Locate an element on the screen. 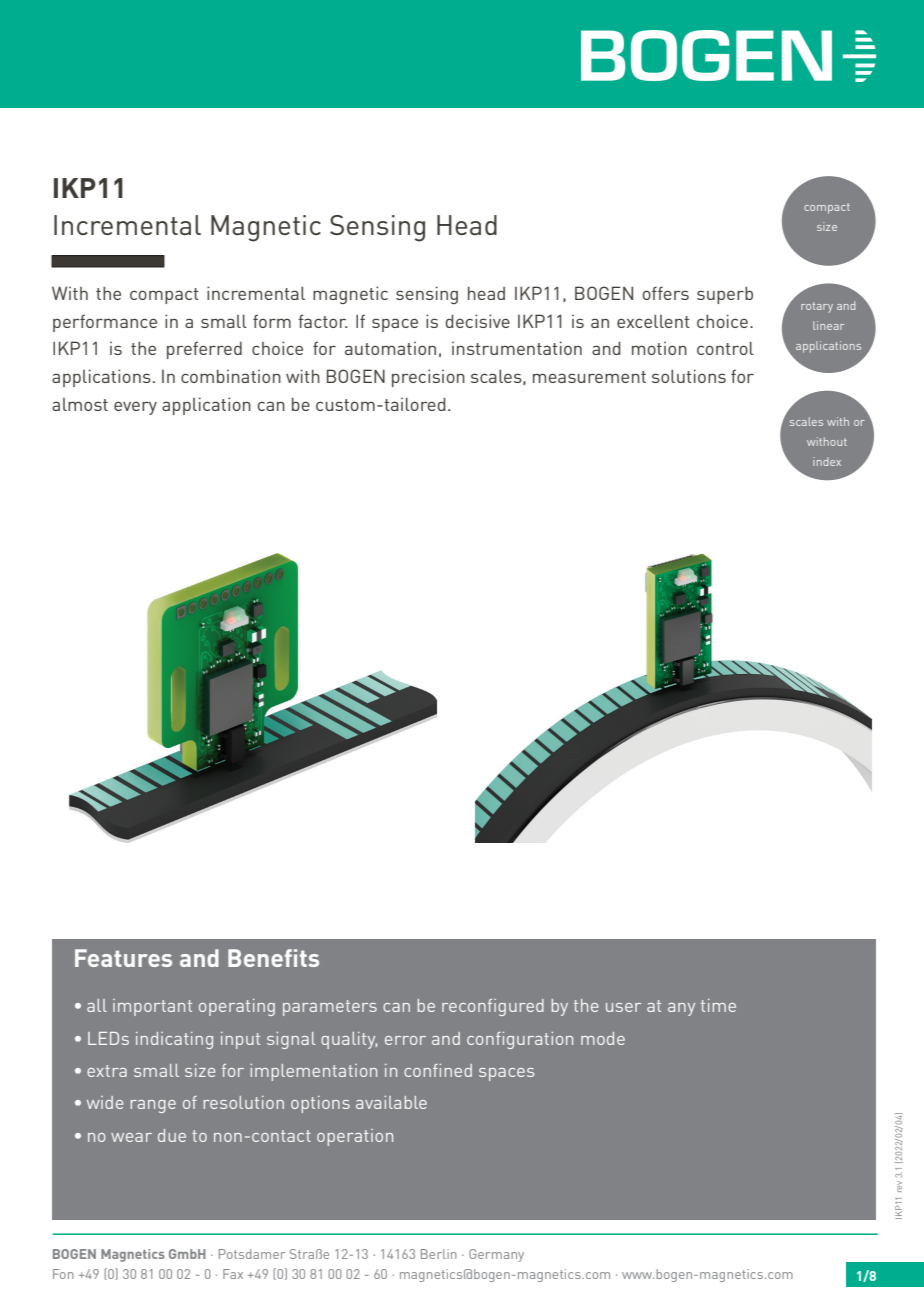 The height and width of the screenshot is (1308, 924). important is located at coordinates (152, 1007).
